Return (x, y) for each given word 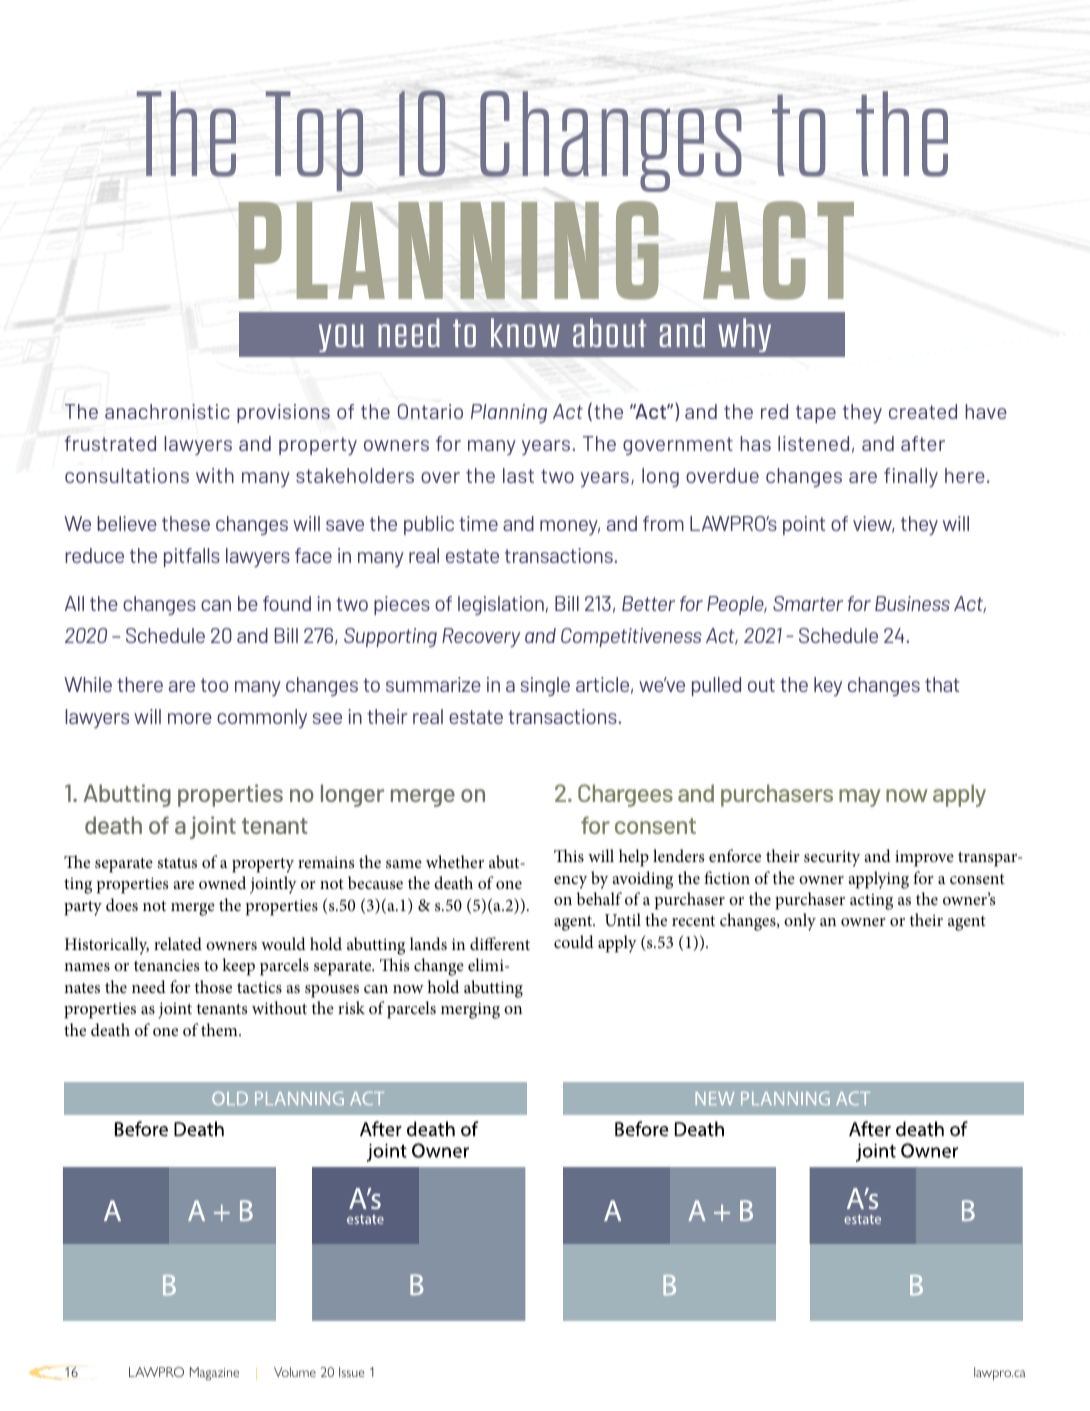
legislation (501, 605)
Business (912, 603)
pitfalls (192, 557)
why (744, 335)
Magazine (214, 1374)
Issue (351, 1372)
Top (314, 141)
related (178, 943)
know (525, 332)
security (832, 858)
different (500, 943)
